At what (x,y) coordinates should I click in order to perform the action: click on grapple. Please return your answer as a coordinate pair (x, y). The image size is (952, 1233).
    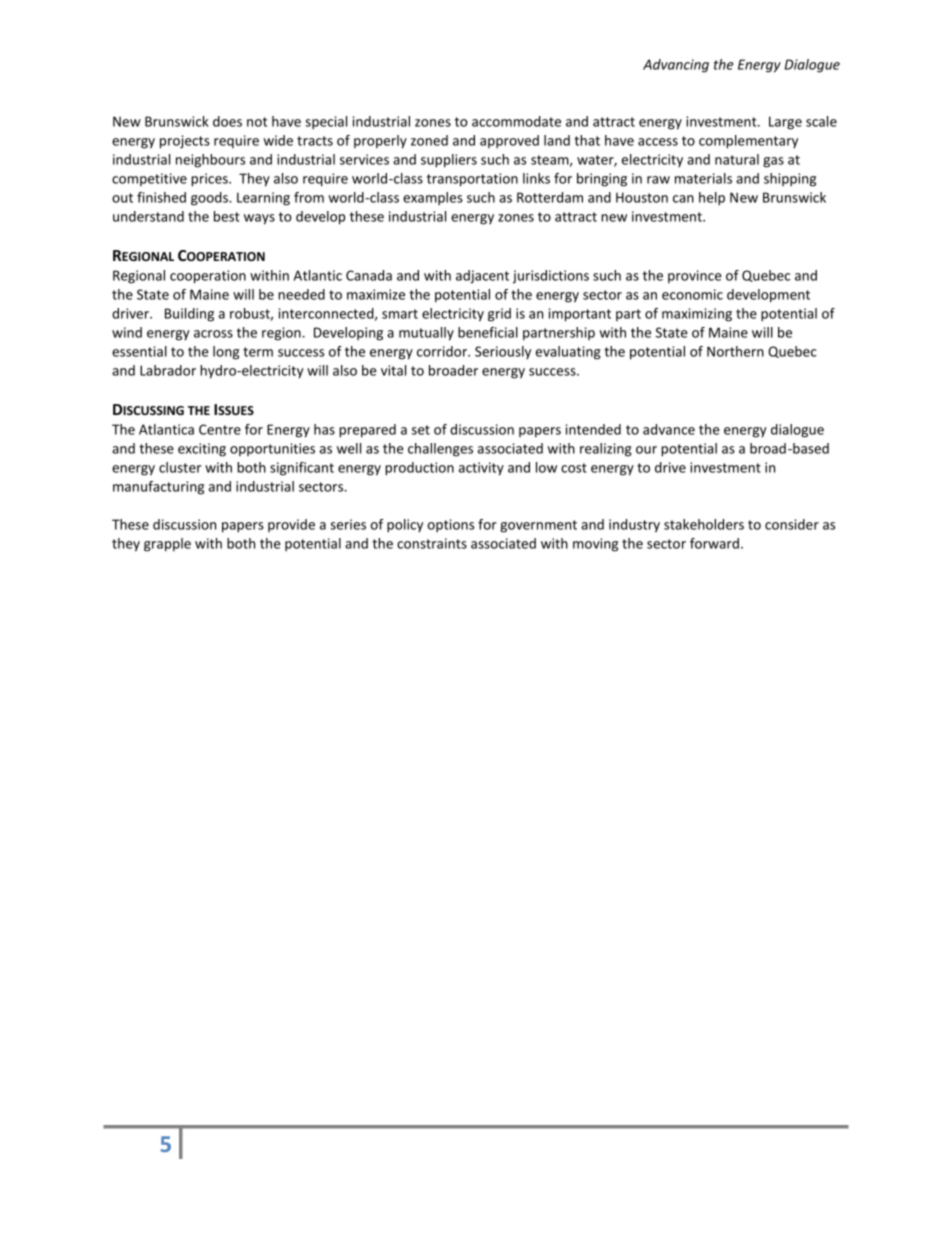
    Looking at the image, I should click on (167, 545).
